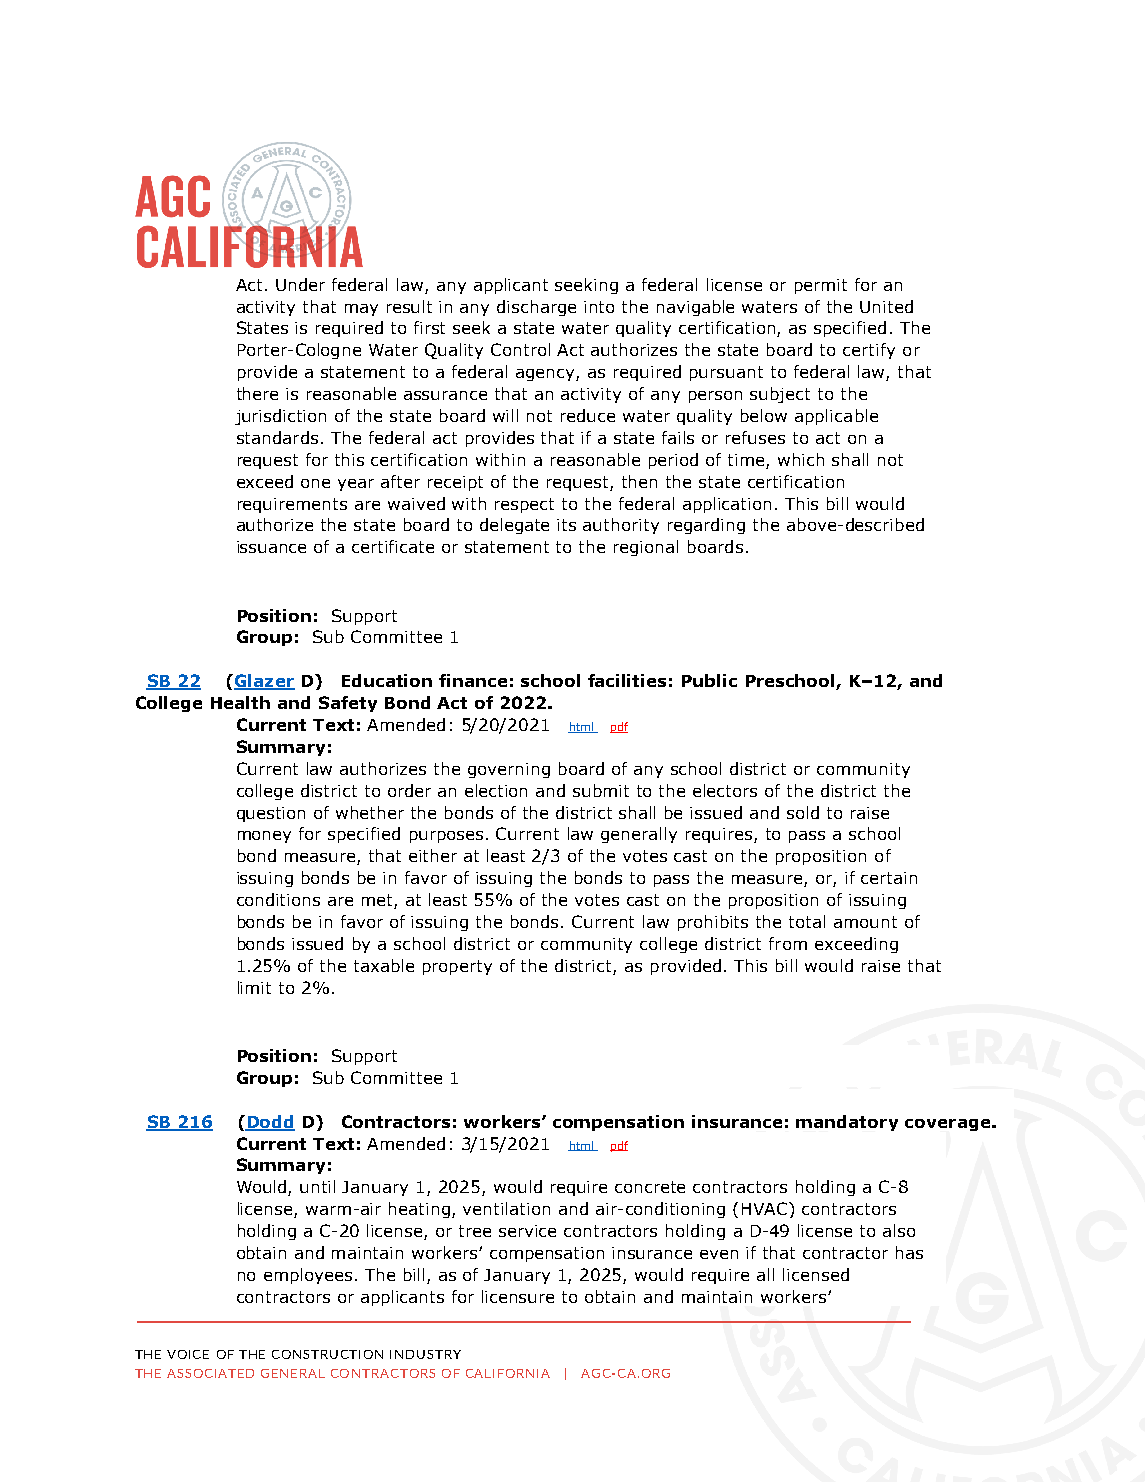  I want to click on finance, so click(473, 680).
